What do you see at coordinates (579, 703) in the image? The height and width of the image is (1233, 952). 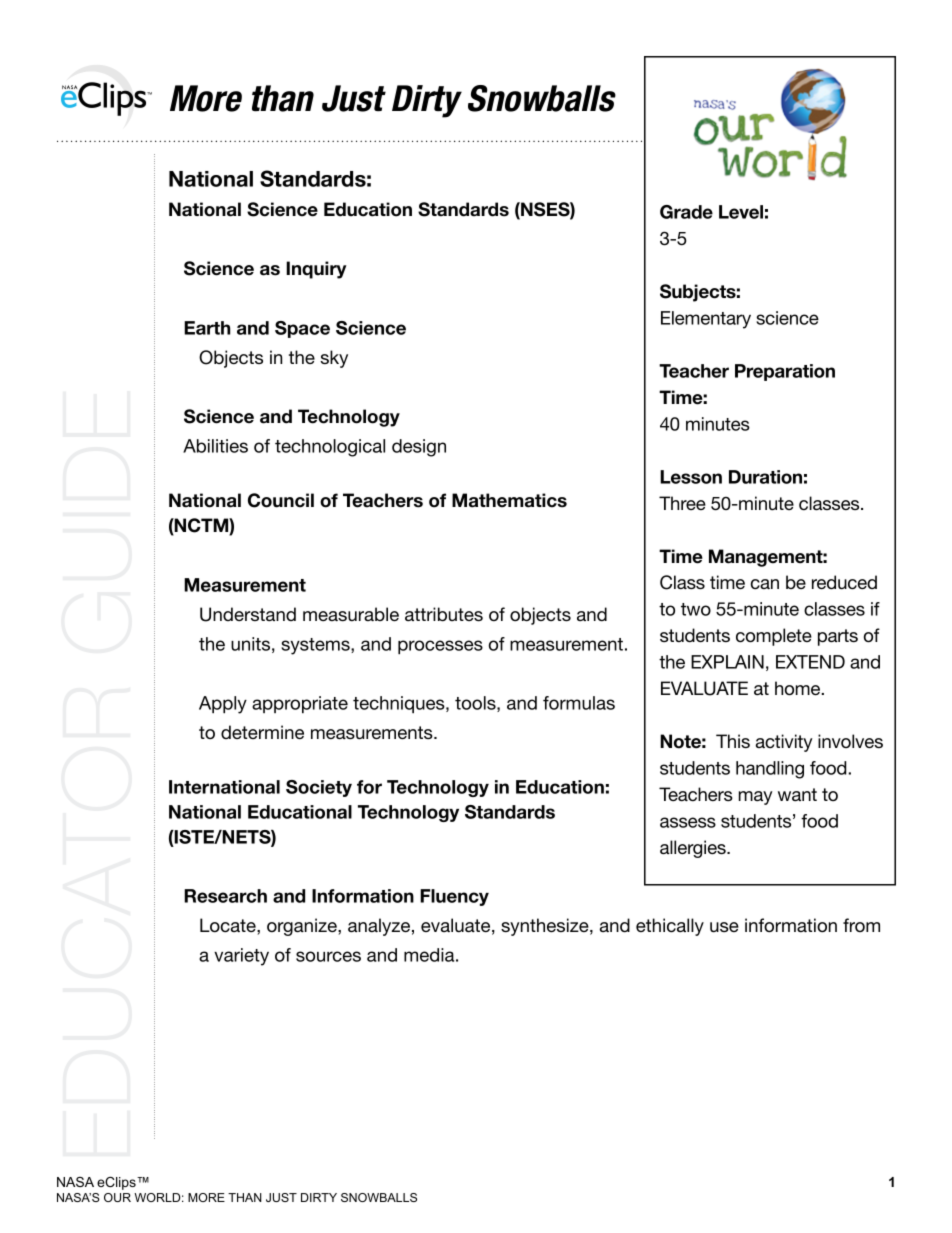 I see `formulas` at bounding box center [579, 703].
